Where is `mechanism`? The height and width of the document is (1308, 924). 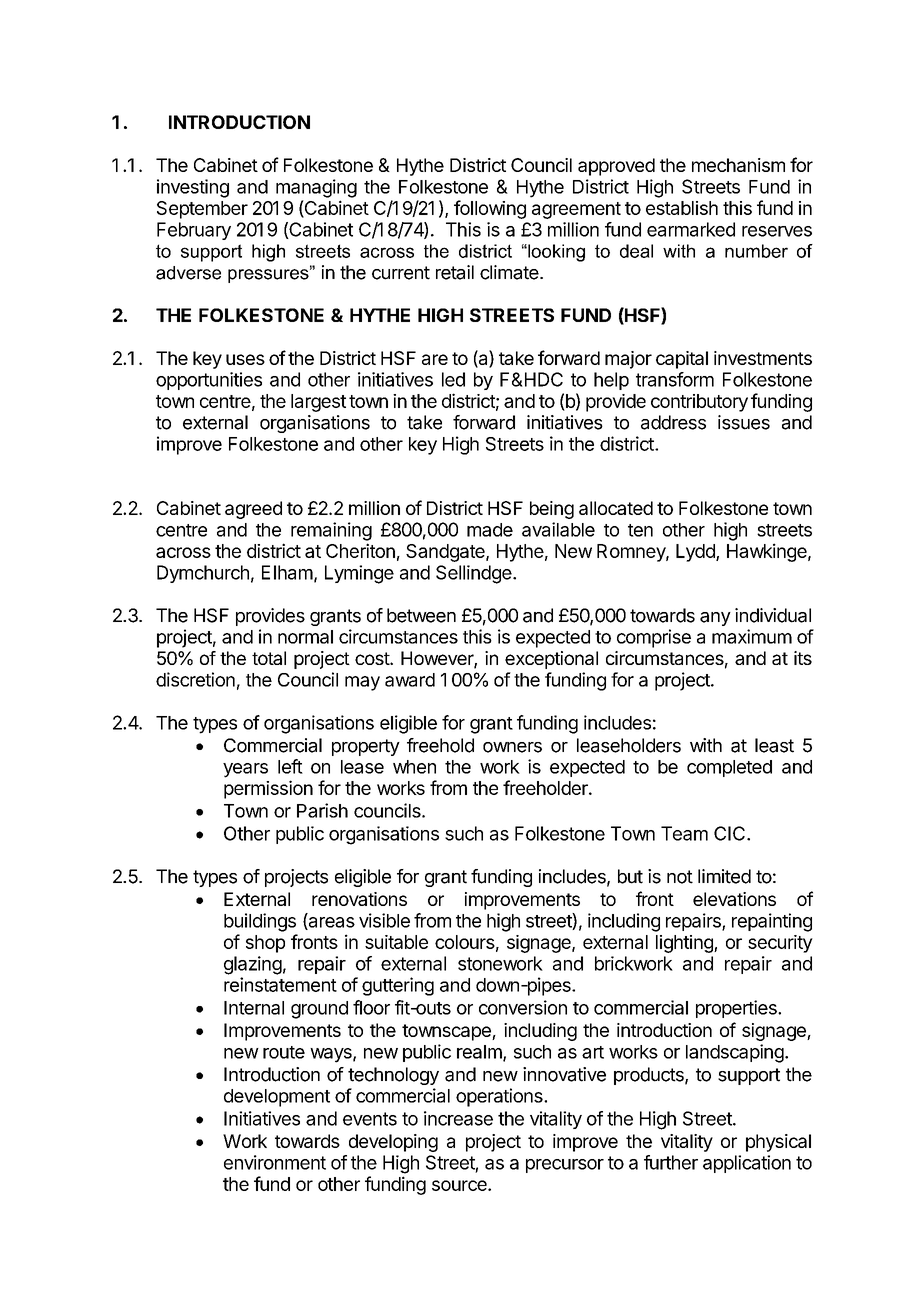 mechanism is located at coordinates (738, 165).
